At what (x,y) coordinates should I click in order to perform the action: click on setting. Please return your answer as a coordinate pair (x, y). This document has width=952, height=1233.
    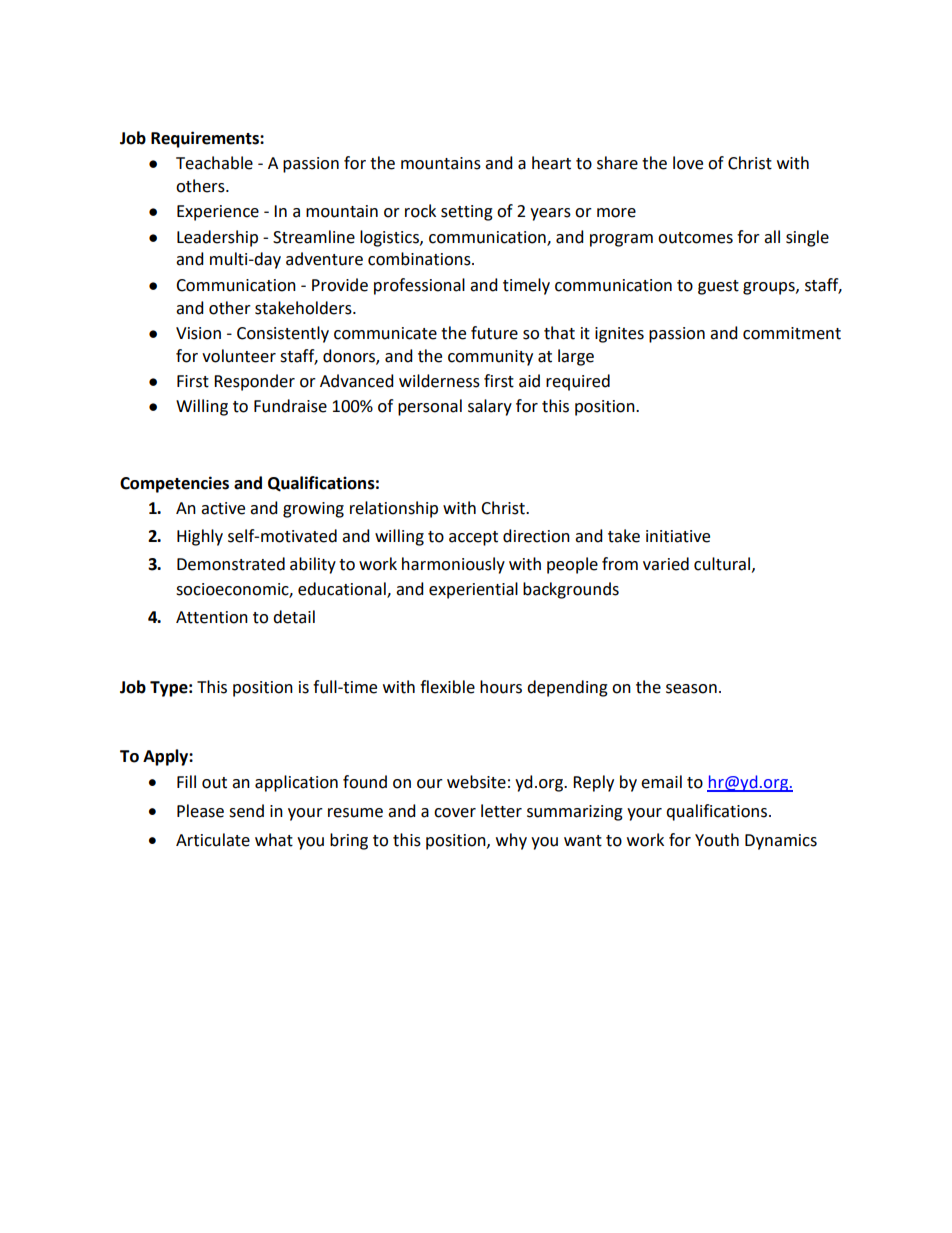
    Looking at the image, I should click on (467, 213).
